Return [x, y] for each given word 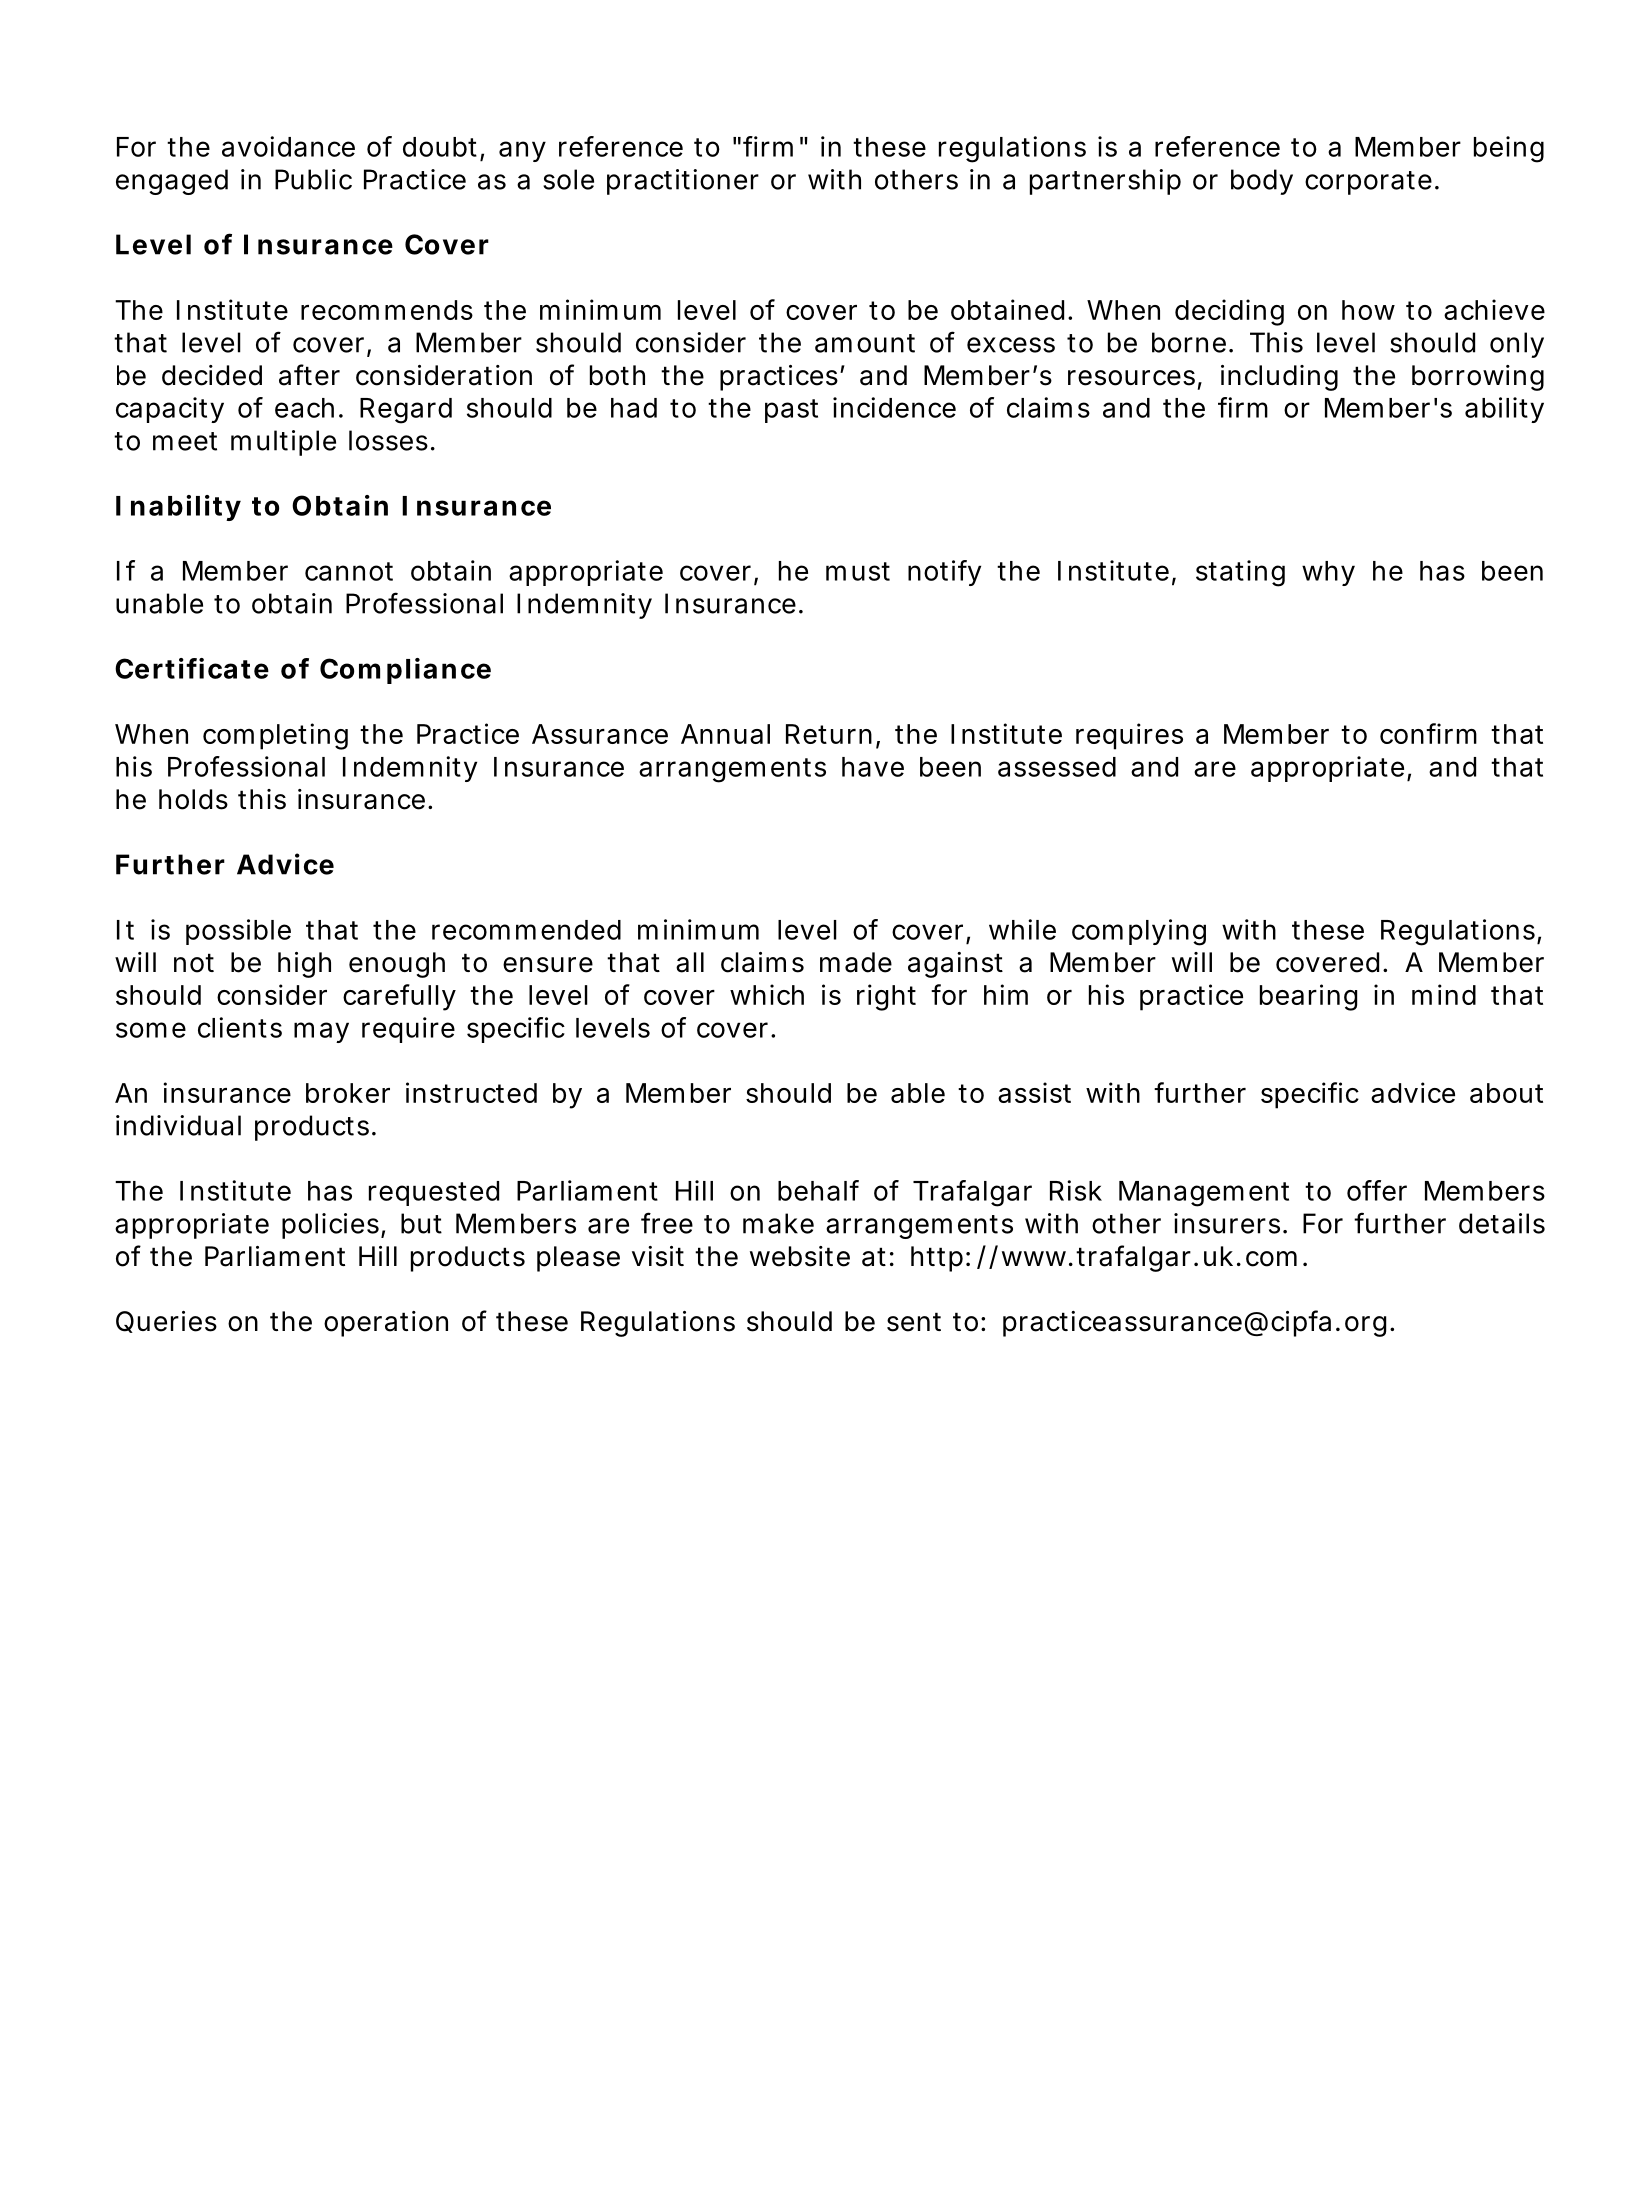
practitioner [683, 182]
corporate [1371, 183]
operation [386, 1324]
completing [275, 736]
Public [313, 179]
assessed [1057, 767]
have [873, 767]
